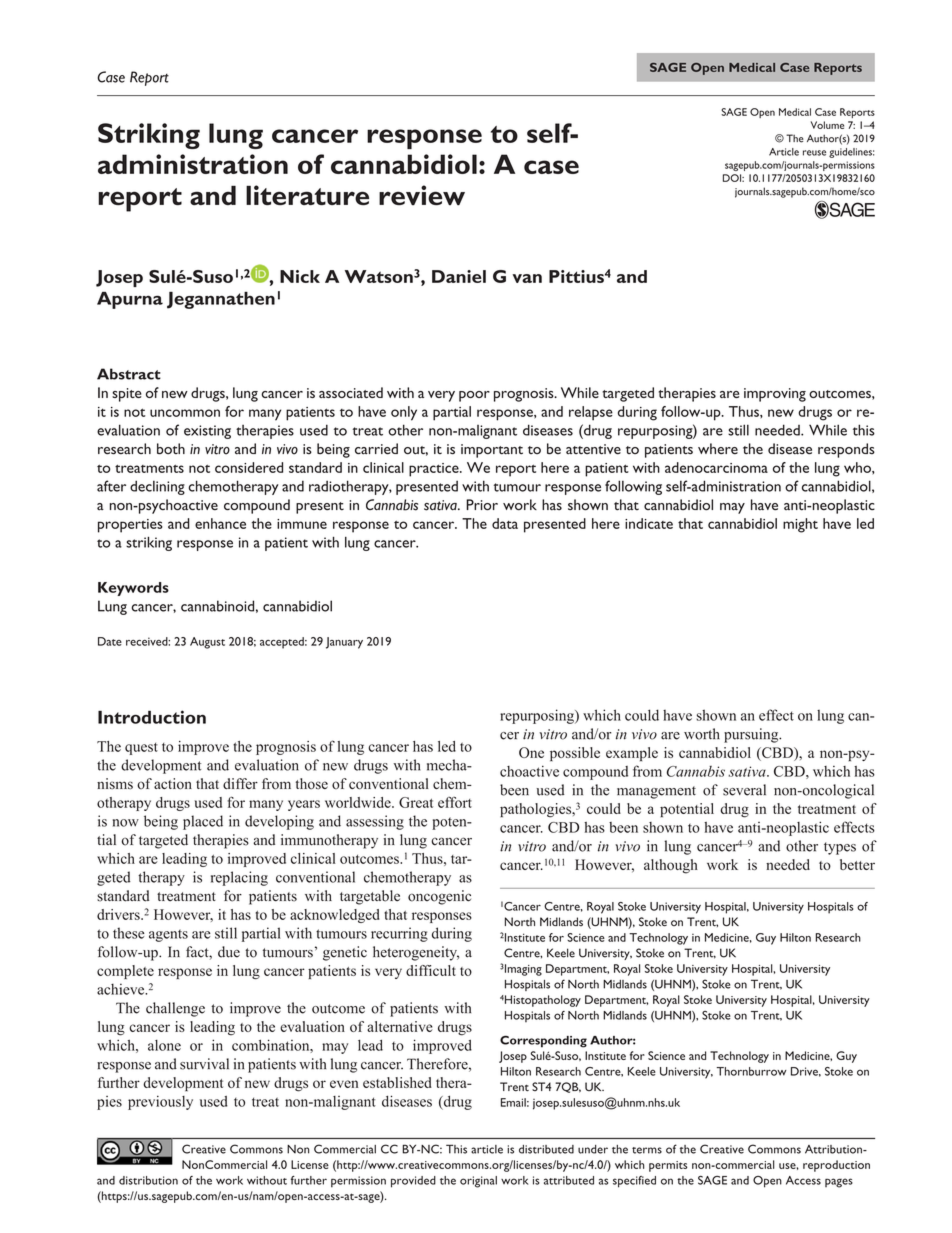 The width and height of the image is (952, 1233). Describe the element at coordinates (482, 505) in the image. I see `Prior` at that location.
